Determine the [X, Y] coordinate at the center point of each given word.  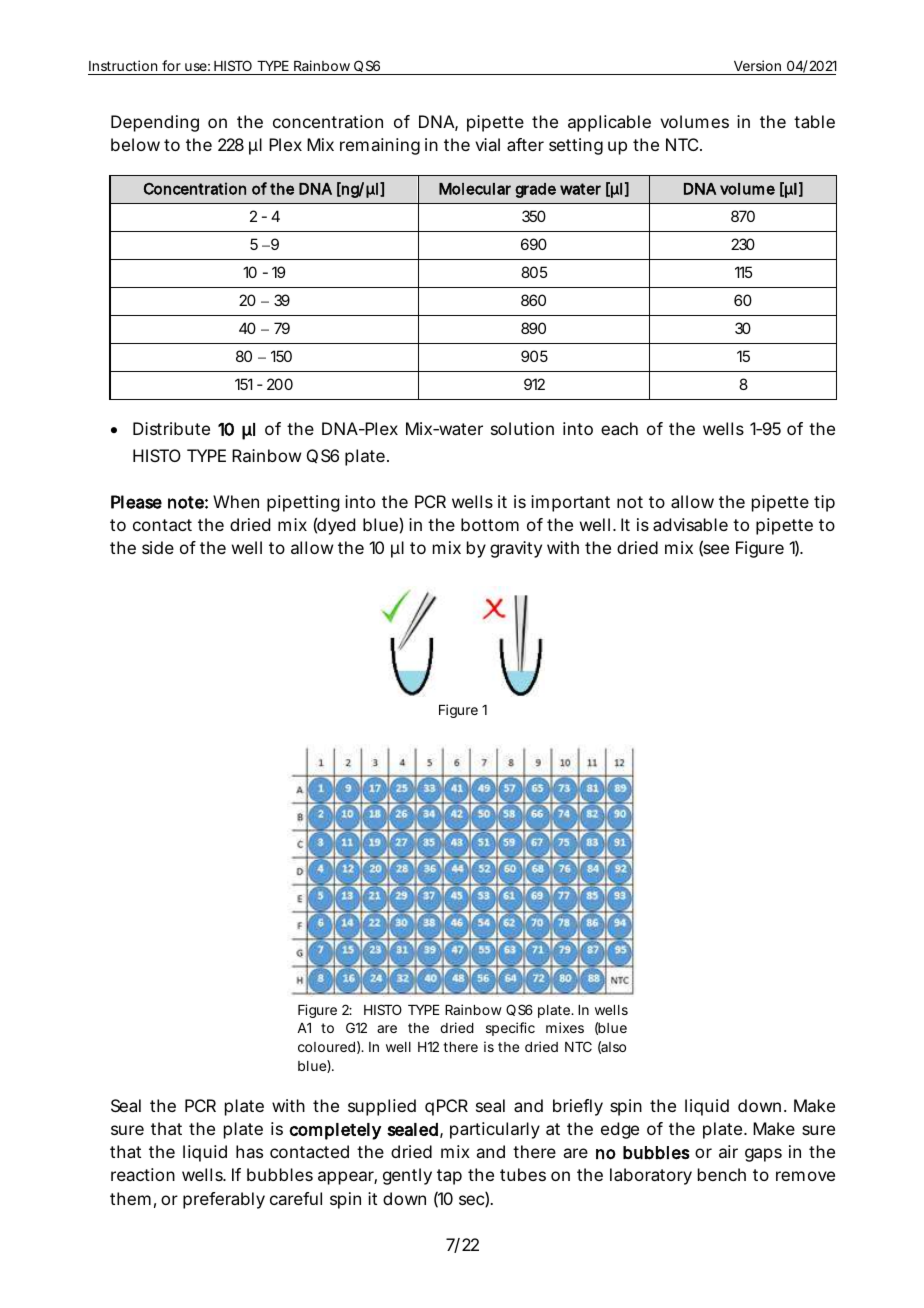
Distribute [171, 428]
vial [487, 144]
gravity [516, 549]
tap [449, 1177]
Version [757, 65]
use [196, 67]
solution [522, 428]
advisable [690, 524]
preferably [224, 1200]
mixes [565, 1027]
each [619, 428]
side [158, 547]
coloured [326, 1047]
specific [510, 1029]
